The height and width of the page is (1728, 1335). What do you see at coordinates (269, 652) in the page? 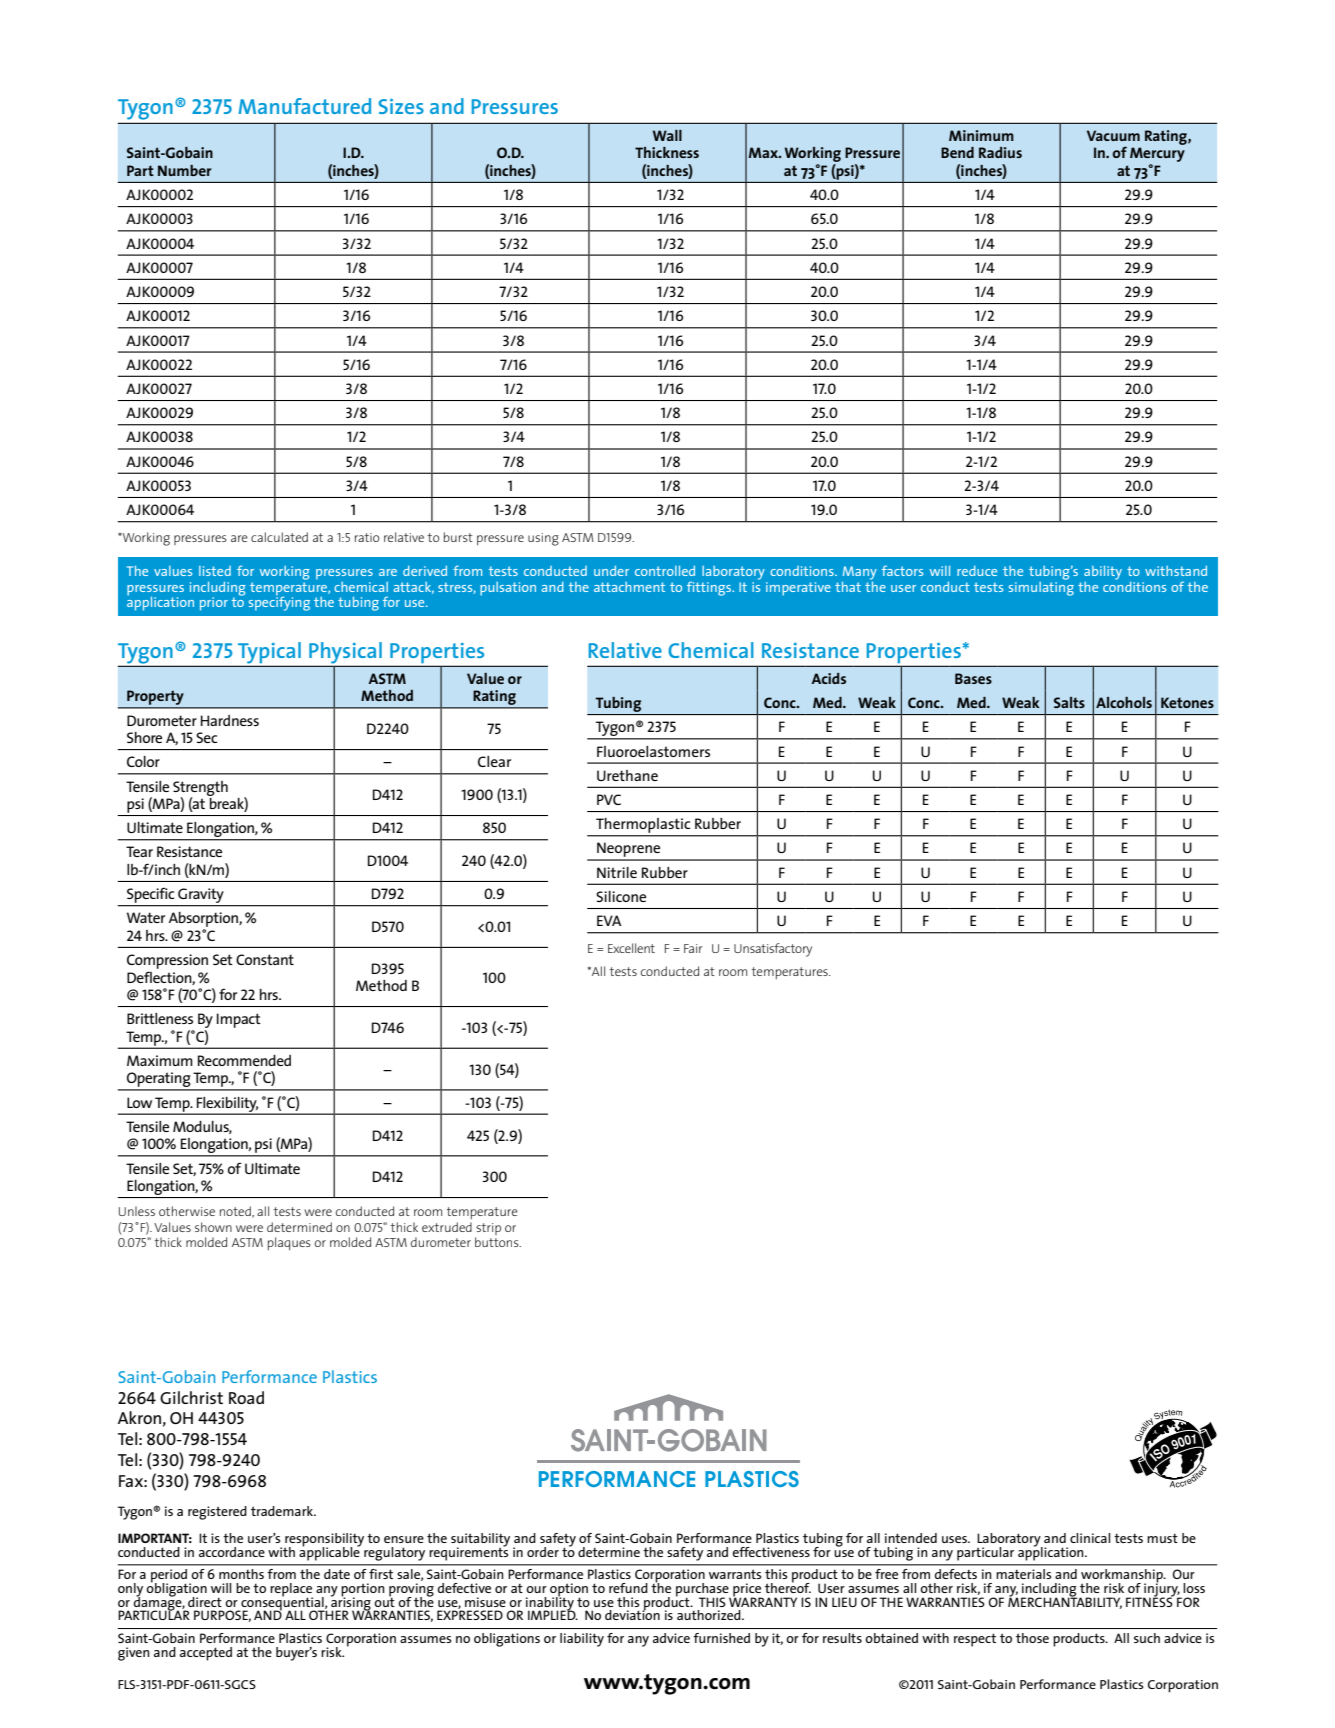
I see `Typical` at bounding box center [269, 652].
